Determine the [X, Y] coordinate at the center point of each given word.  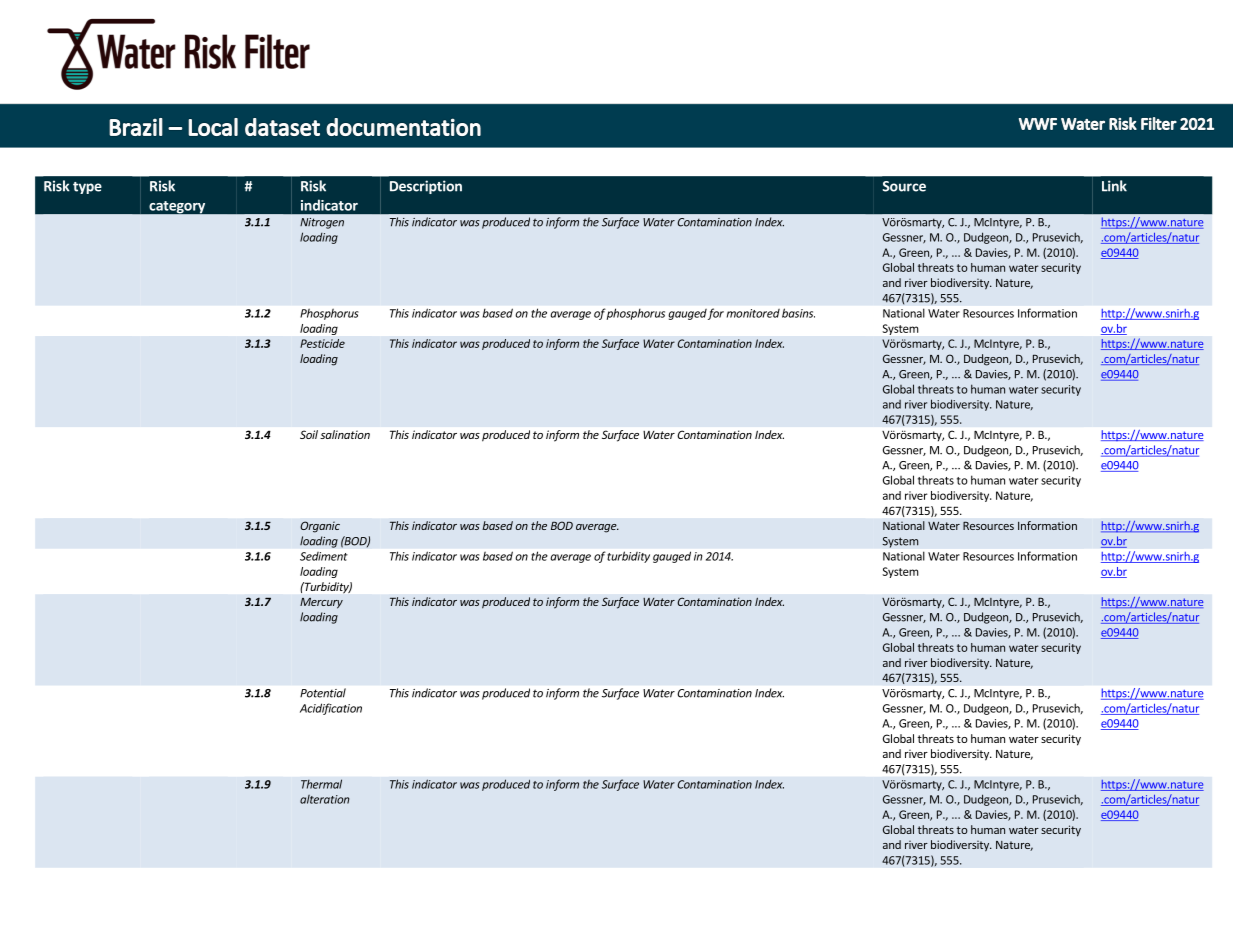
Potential [323, 693]
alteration [324, 799]
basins [798, 313]
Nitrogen [322, 223]
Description [426, 187]
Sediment [324, 556]
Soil [309, 434]
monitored [753, 313]
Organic [320, 527]
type [87, 188]
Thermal [321, 784]
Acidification [331, 709]
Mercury [321, 603]
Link [1114, 186]
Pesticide [322, 343]
